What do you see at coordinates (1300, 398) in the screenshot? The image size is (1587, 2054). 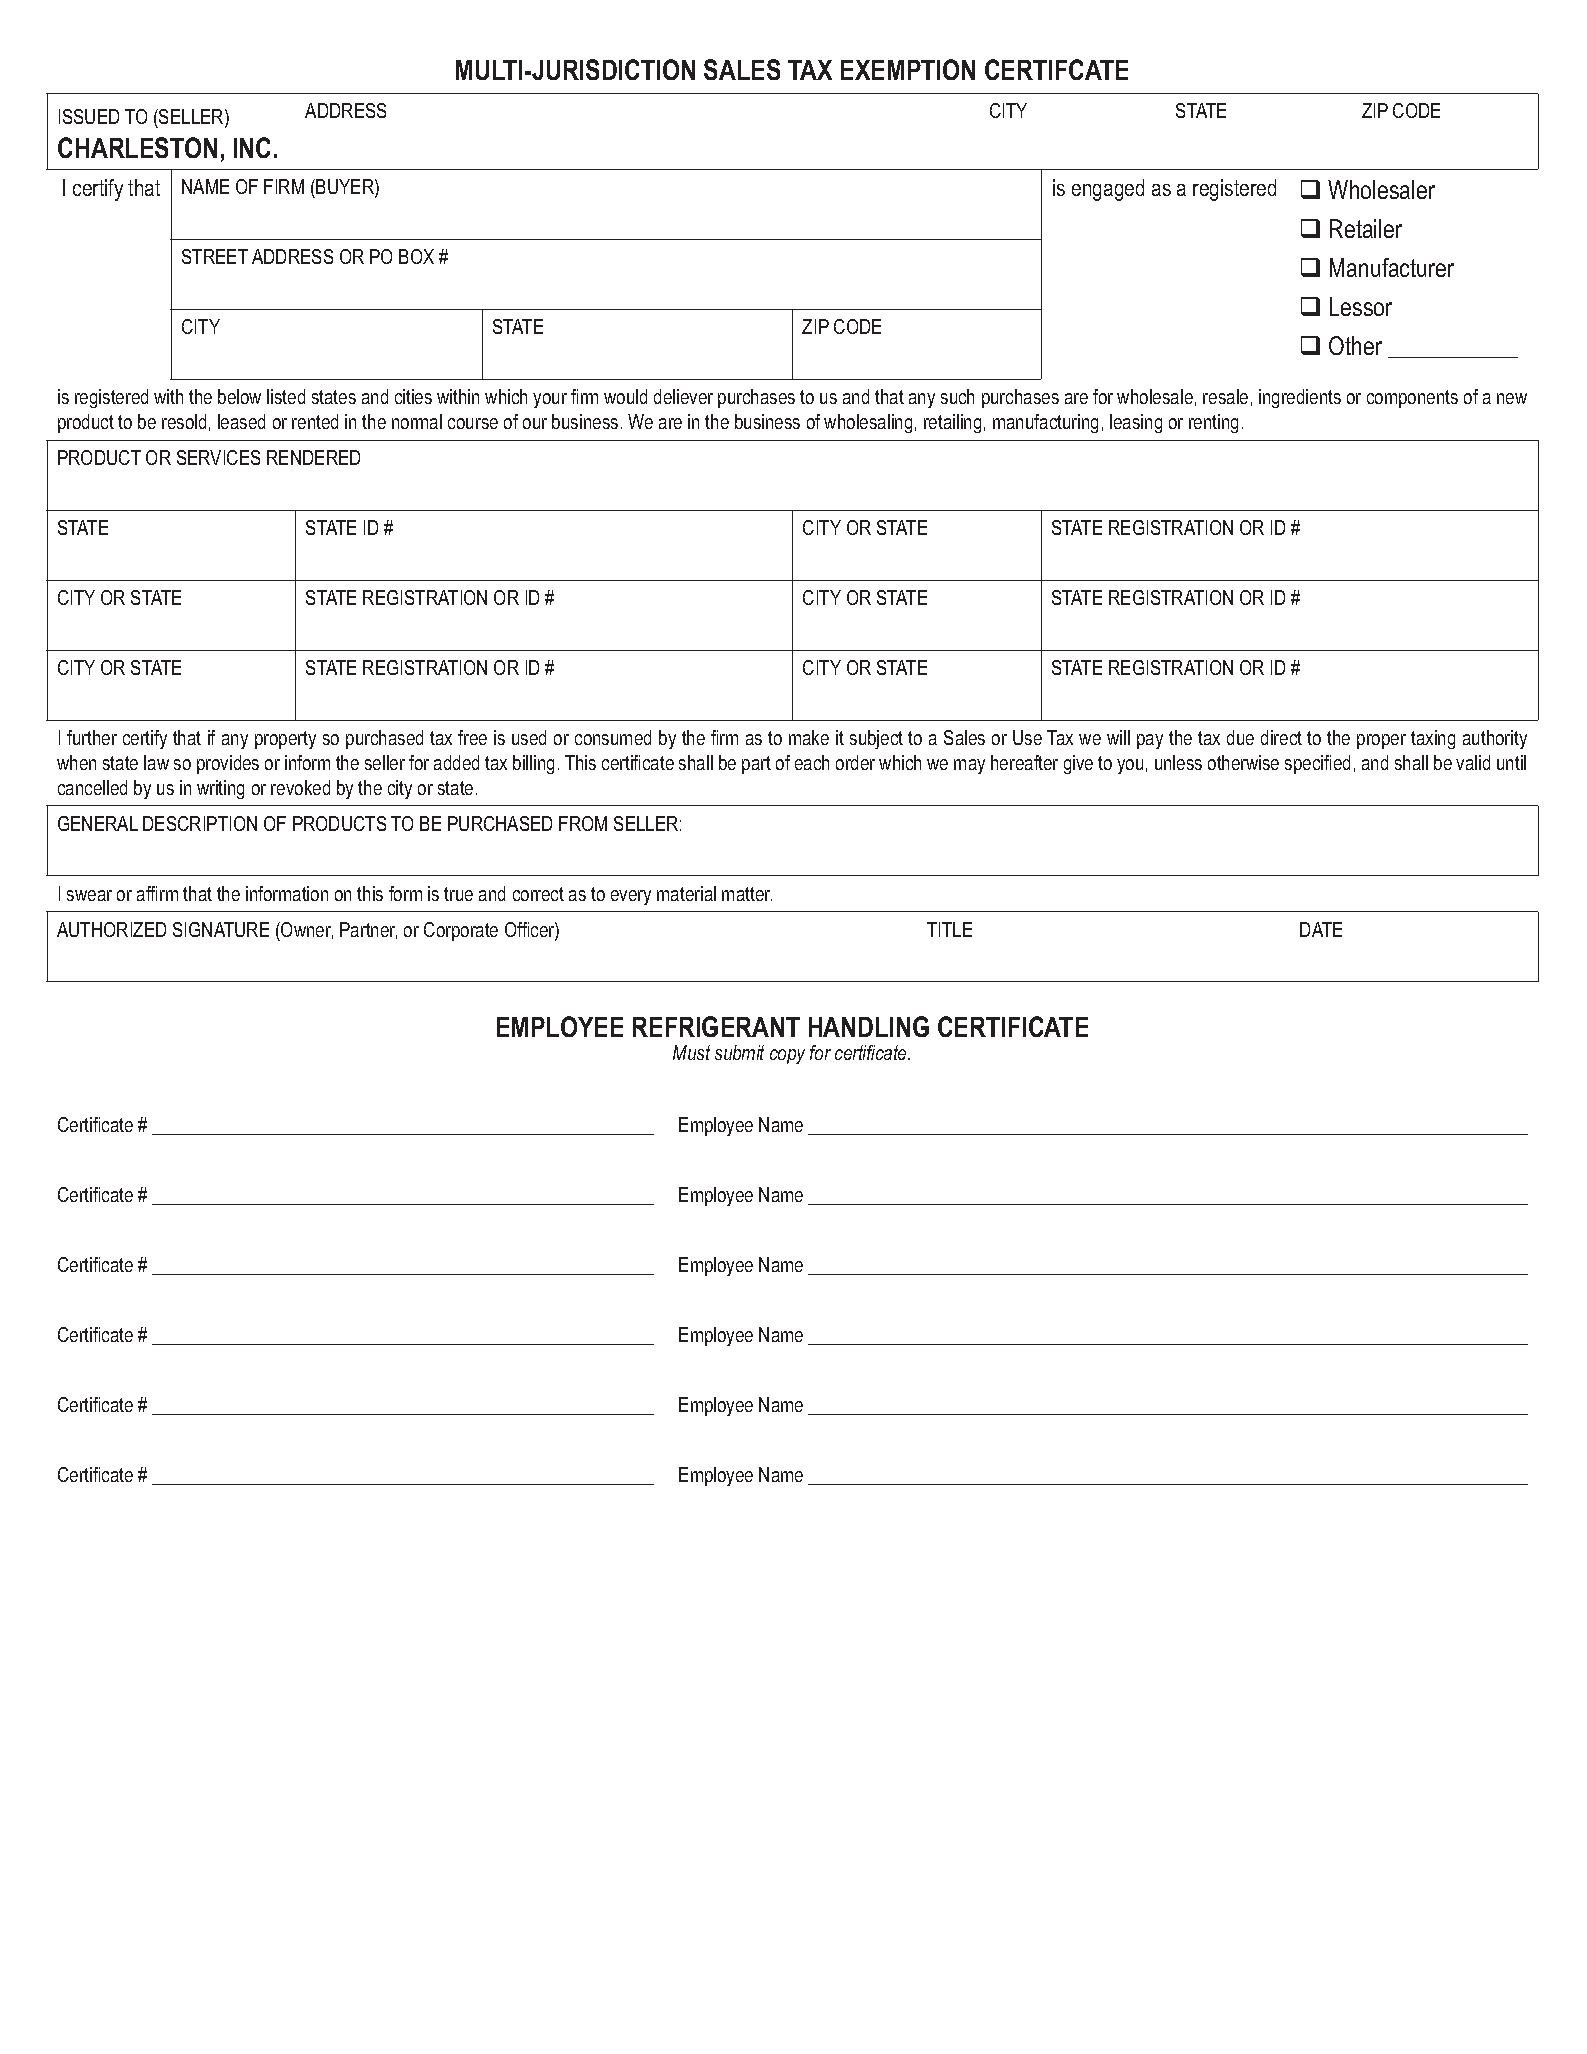 I see `ingredients` at bounding box center [1300, 398].
